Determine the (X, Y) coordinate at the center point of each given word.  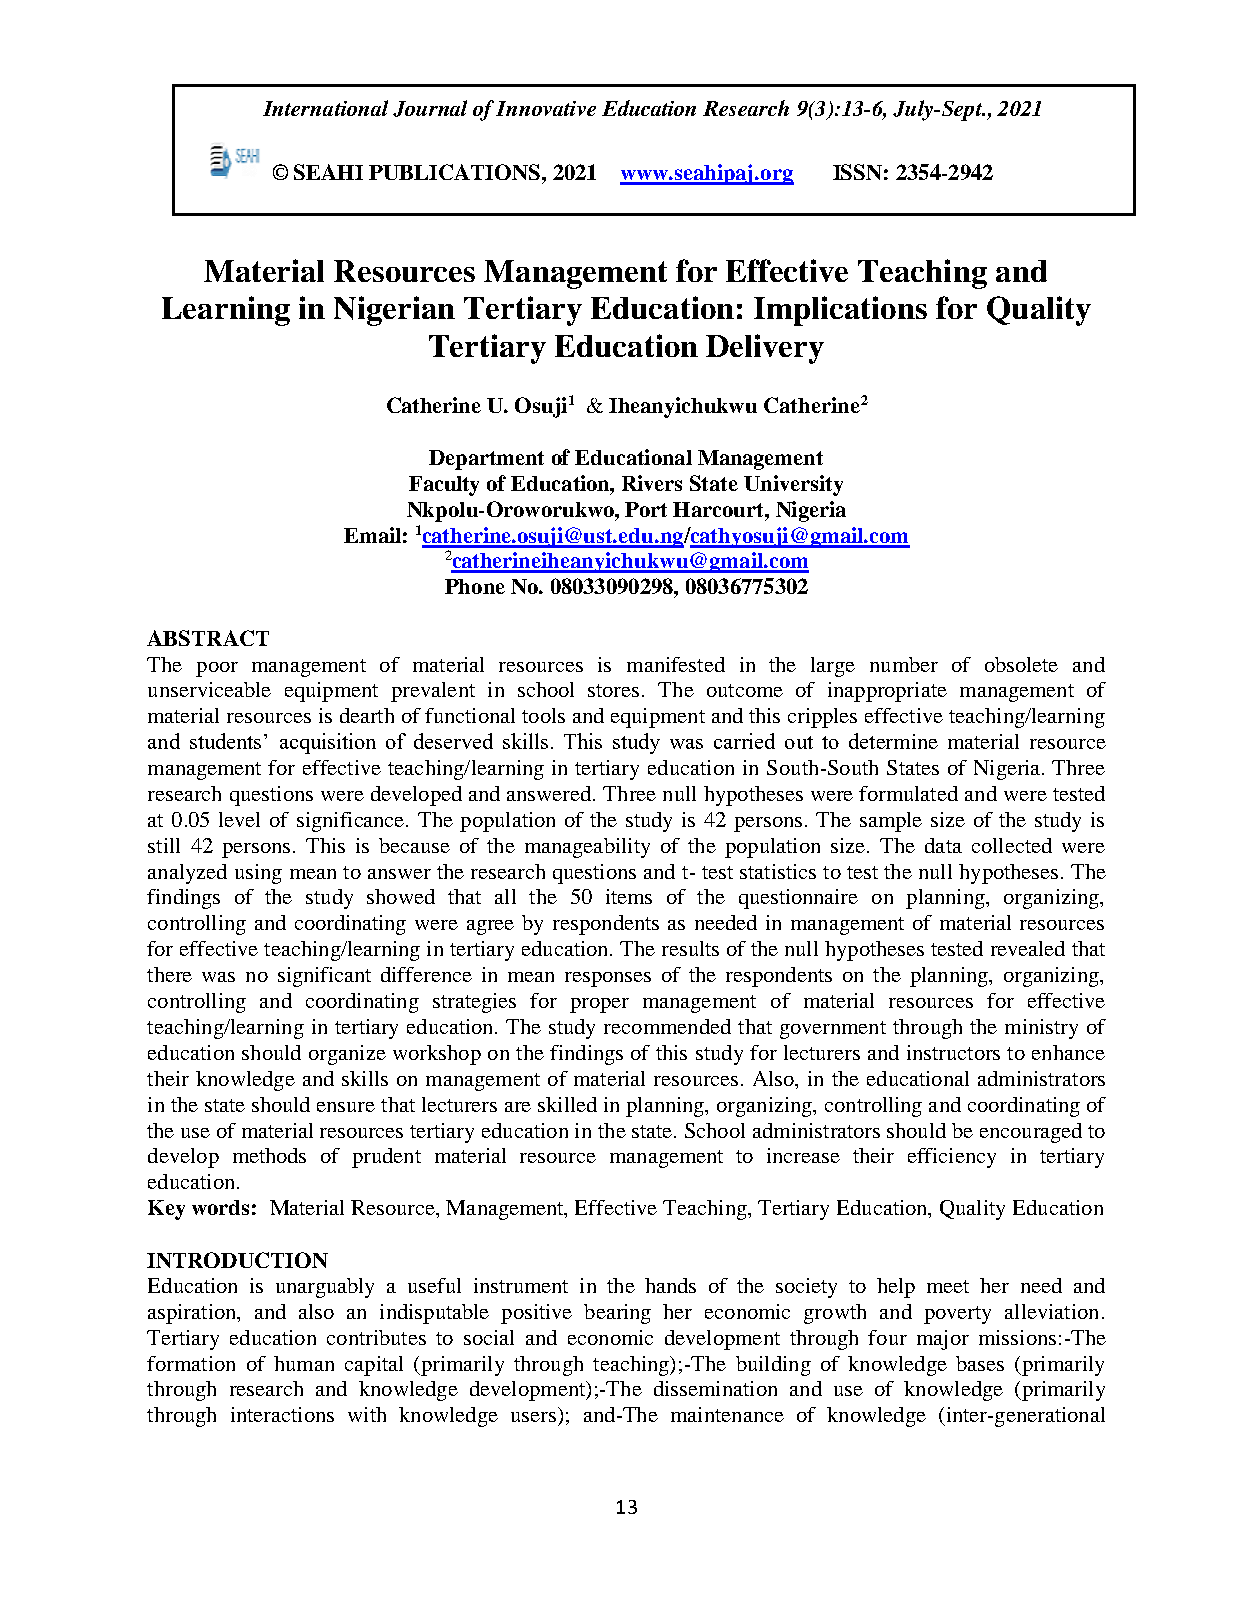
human (304, 1363)
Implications (840, 311)
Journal (430, 108)
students (225, 741)
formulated (908, 793)
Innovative (546, 108)
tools (543, 715)
